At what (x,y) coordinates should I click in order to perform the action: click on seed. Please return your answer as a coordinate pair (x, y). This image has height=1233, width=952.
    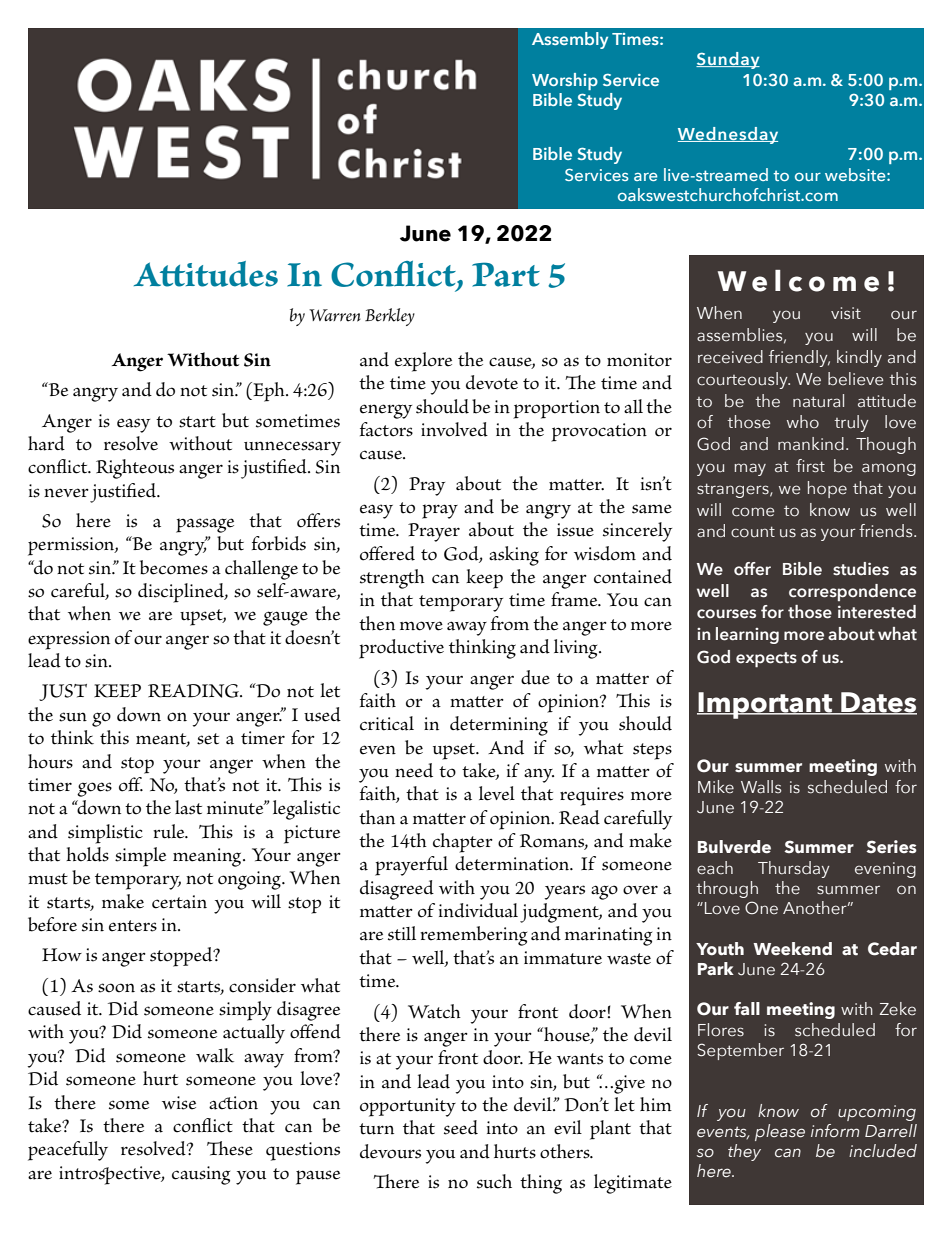
    Looking at the image, I should click on (461, 1127).
